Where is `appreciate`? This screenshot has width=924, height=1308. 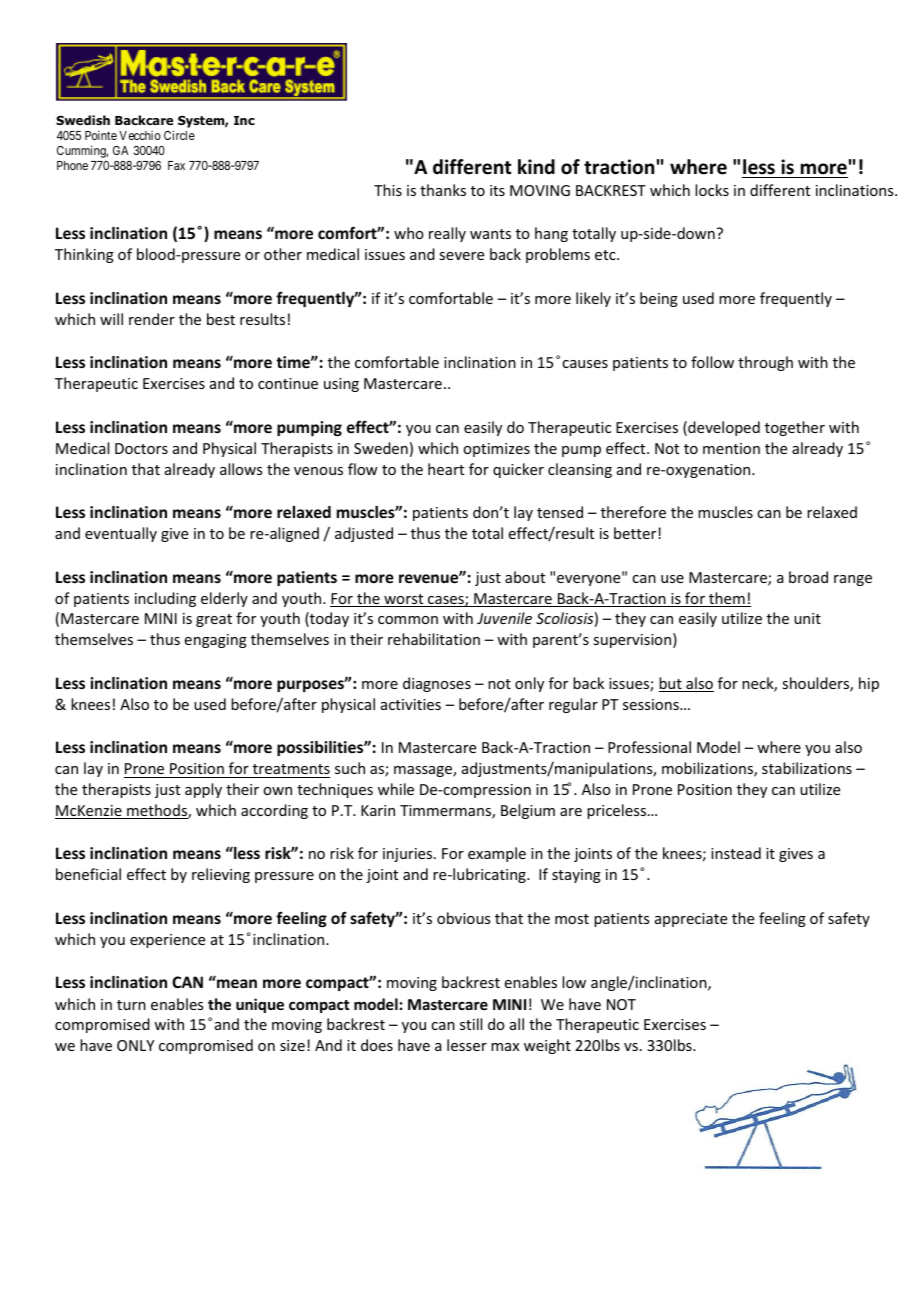 appreciate is located at coordinates (691, 920).
